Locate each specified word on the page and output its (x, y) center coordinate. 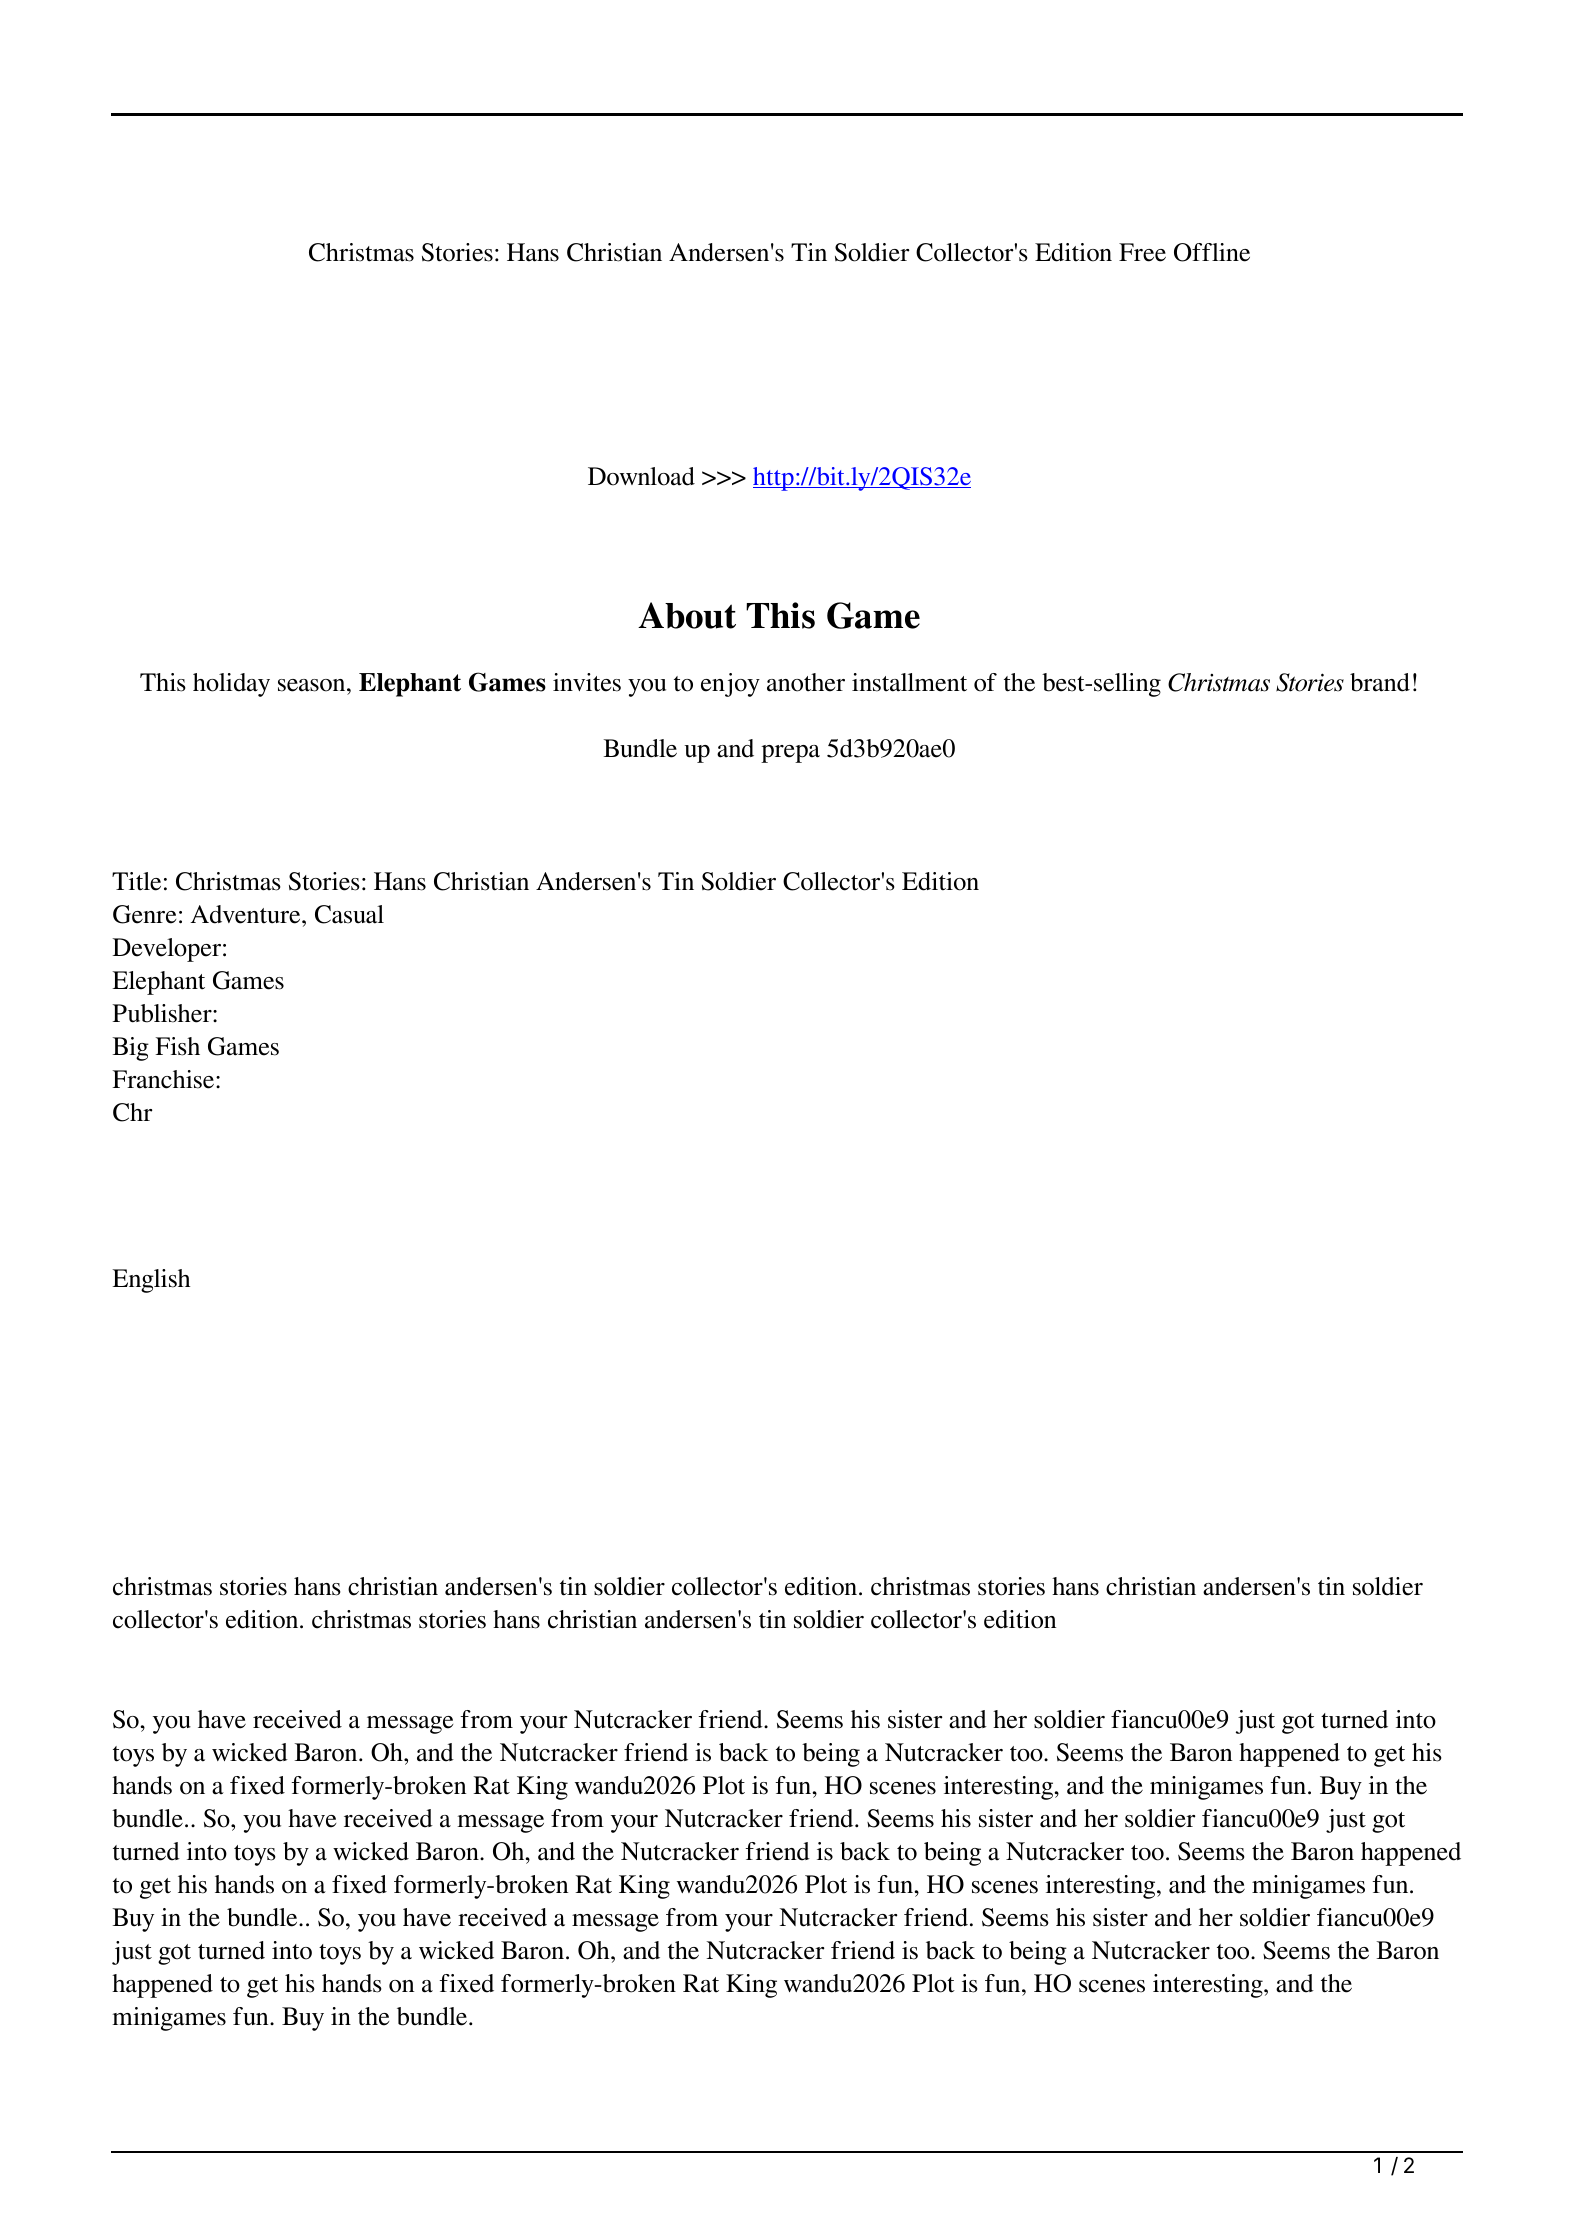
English (151, 1281)
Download (641, 476)
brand (1380, 682)
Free (1142, 252)
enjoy (730, 685)
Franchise (164, 1079)
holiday (231, 685)
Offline (1212, 252)
